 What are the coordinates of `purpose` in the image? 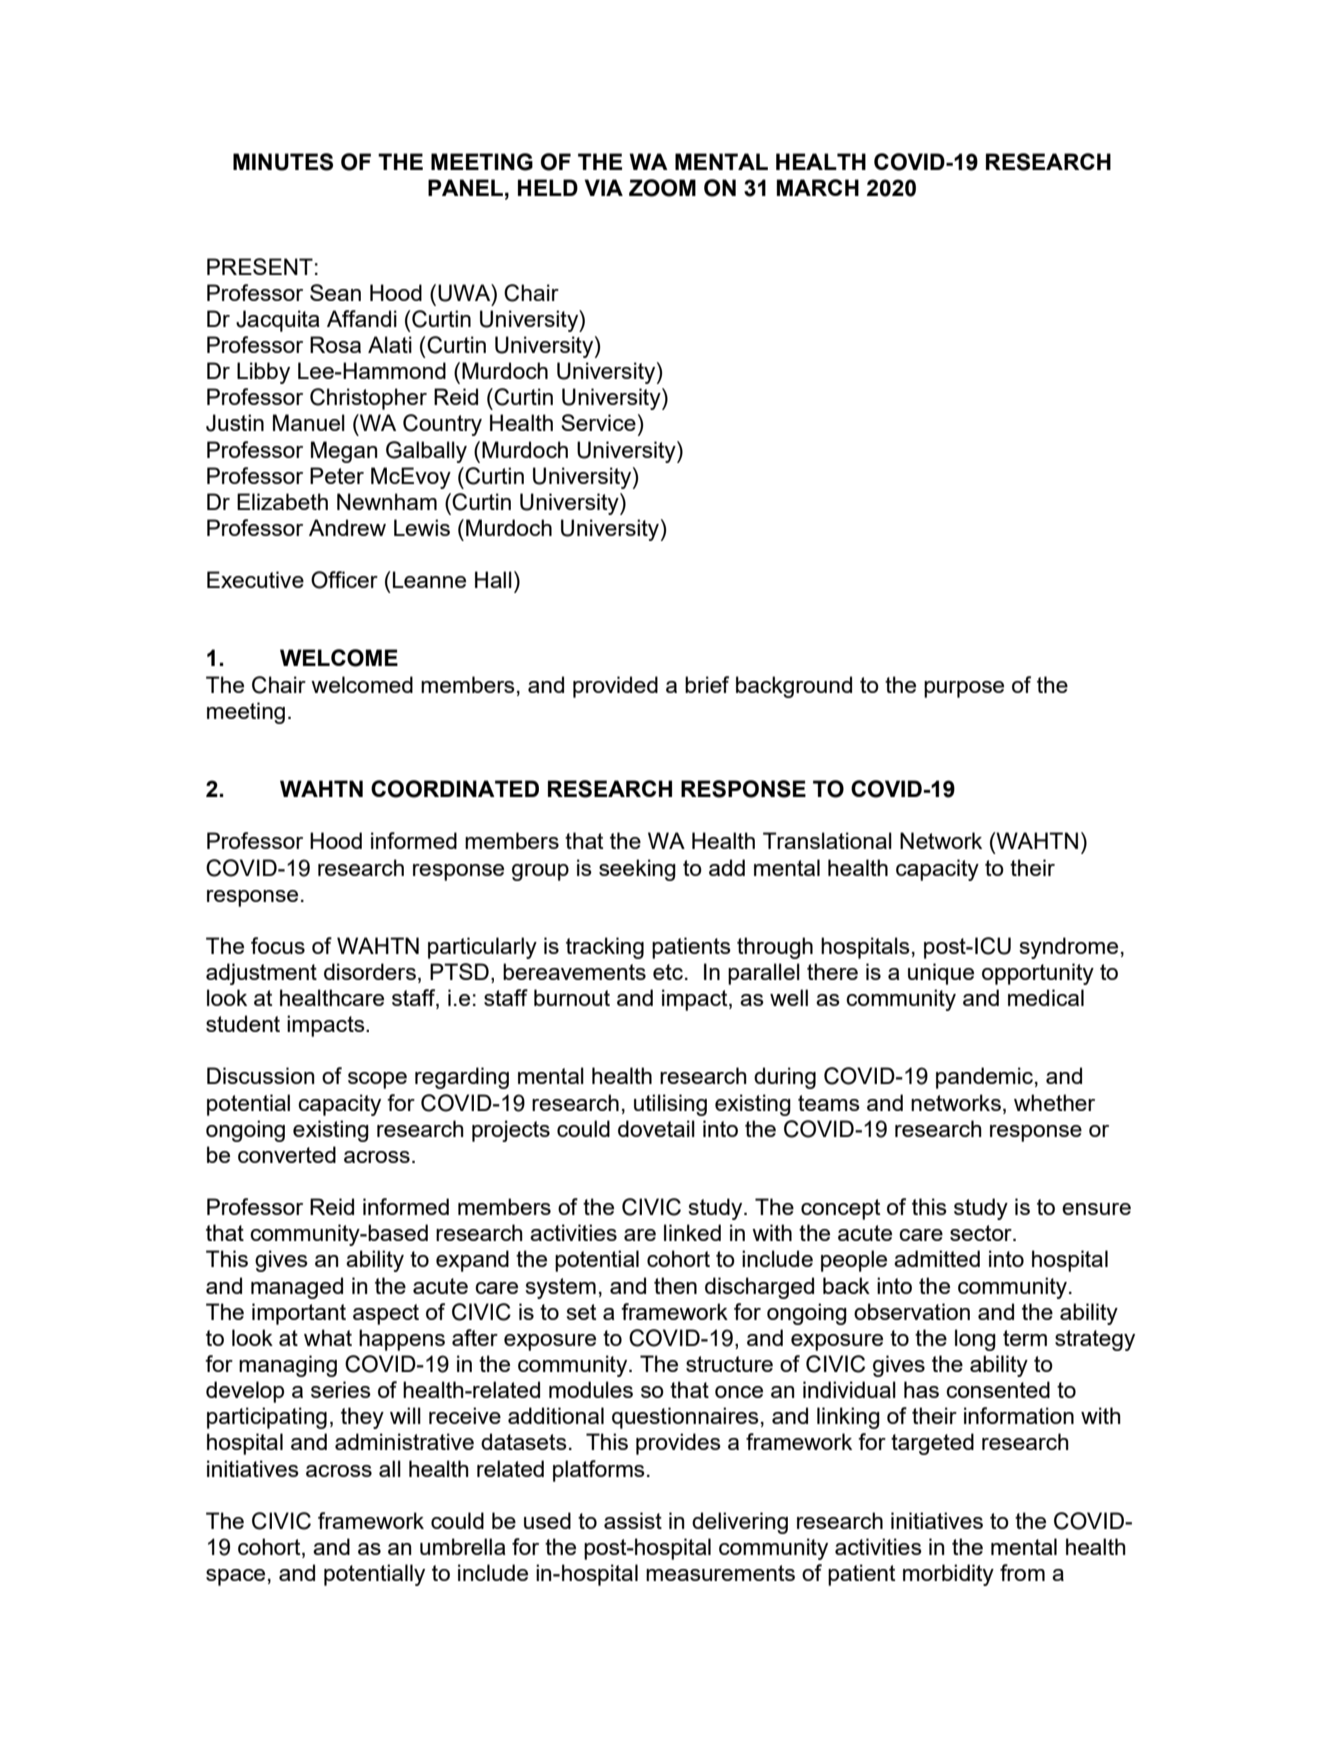 It's located at (964, 689).
